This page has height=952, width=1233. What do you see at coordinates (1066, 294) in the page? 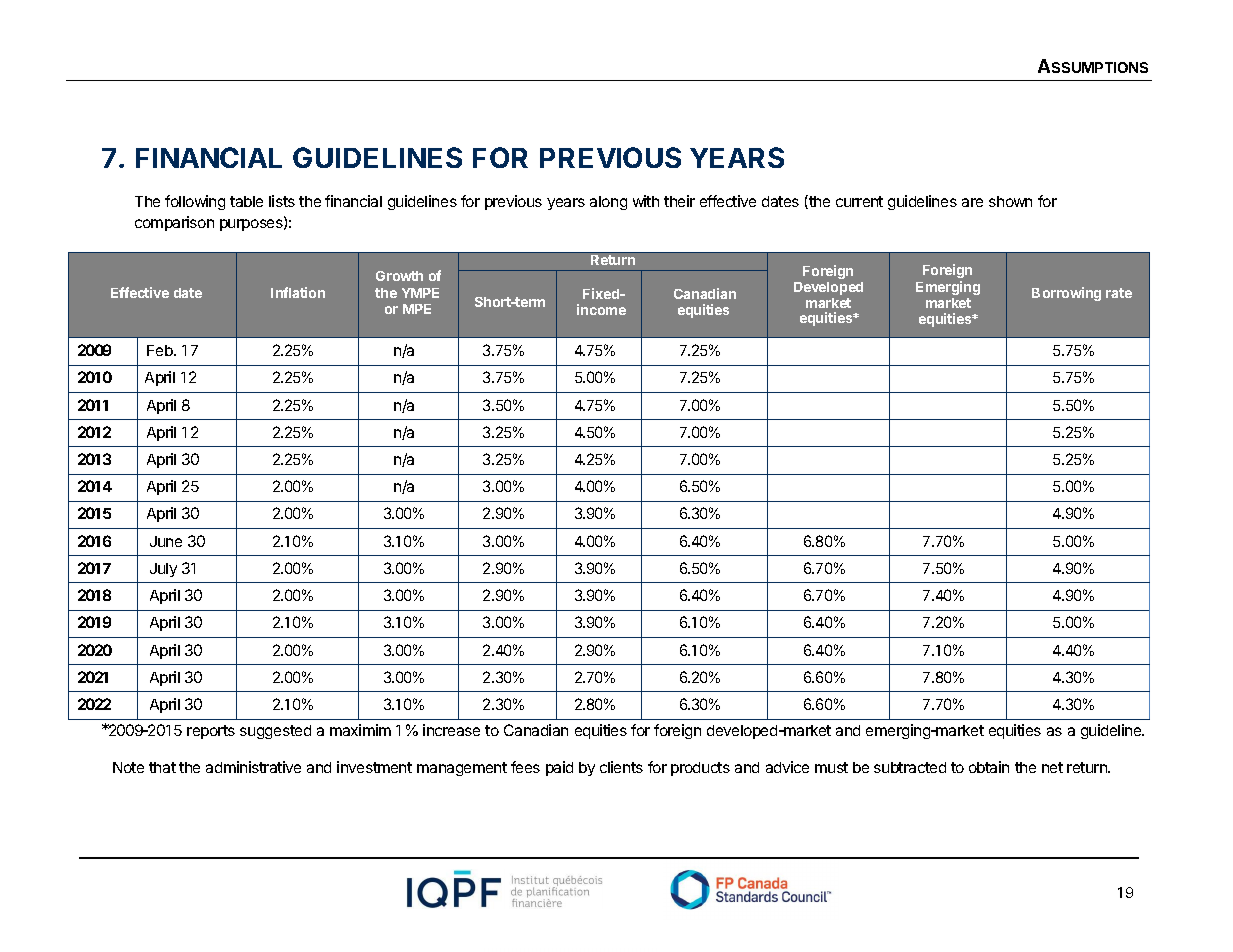
I see `Borrowing` at bounding box center [1066, 294].
